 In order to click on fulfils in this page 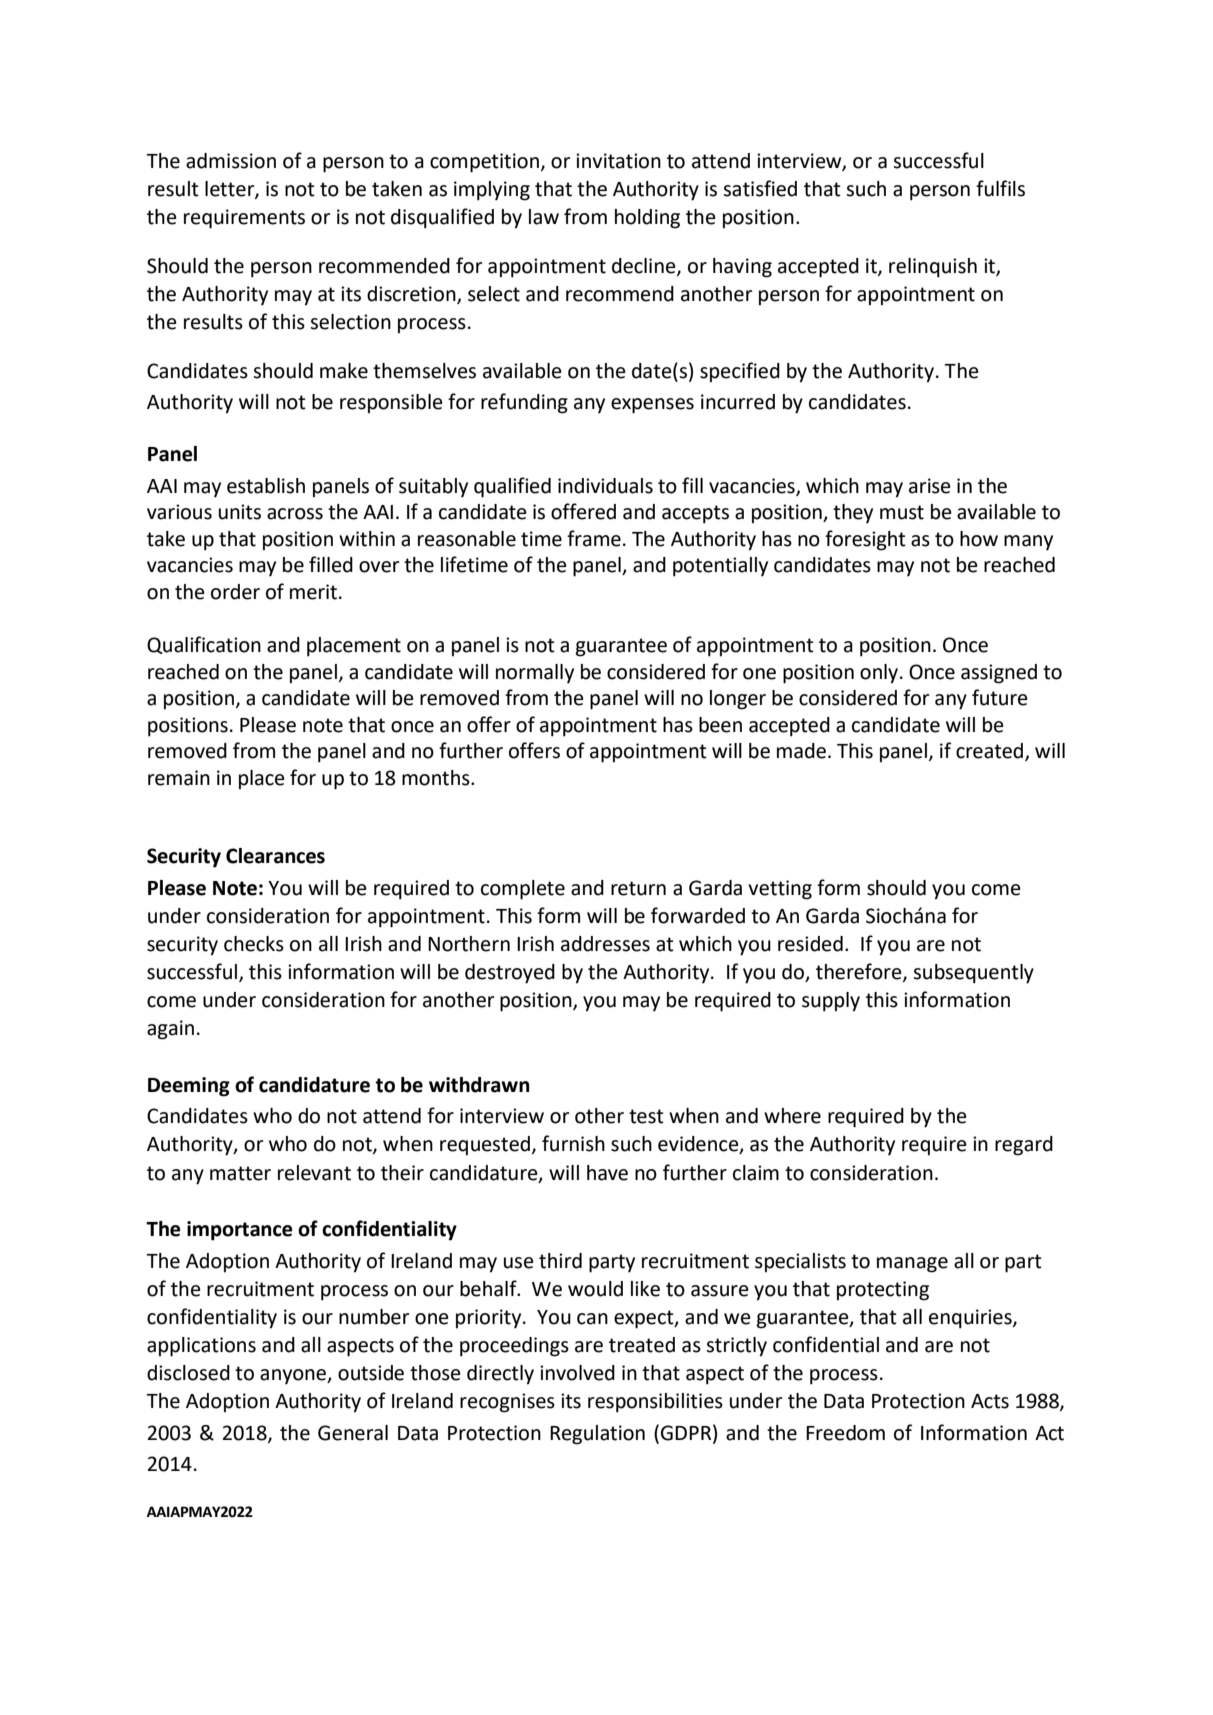, I will do `click(1000, 188)`.
